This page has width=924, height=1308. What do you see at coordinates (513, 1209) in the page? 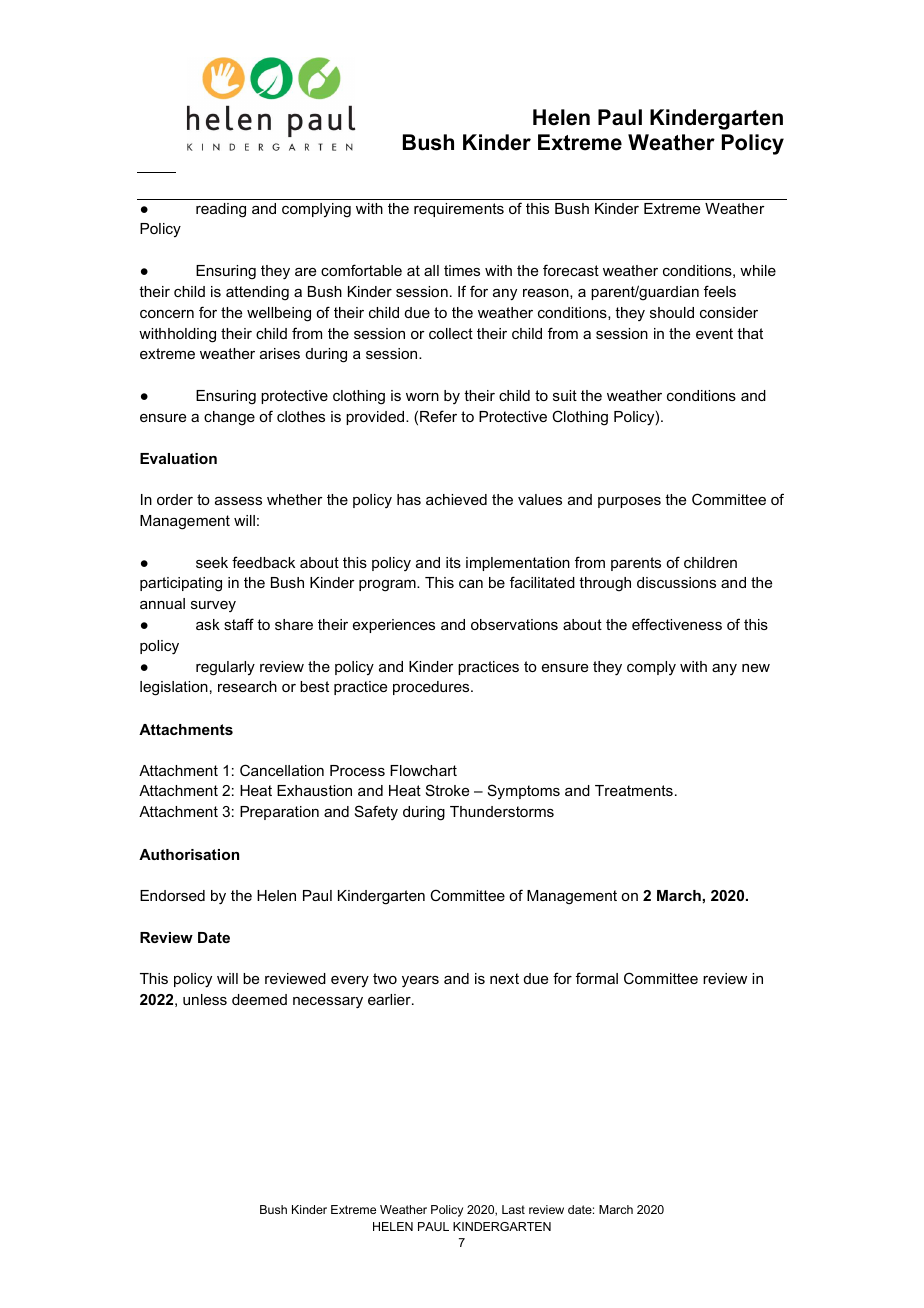
I see `Last` at bounding box center [513, 1209].
